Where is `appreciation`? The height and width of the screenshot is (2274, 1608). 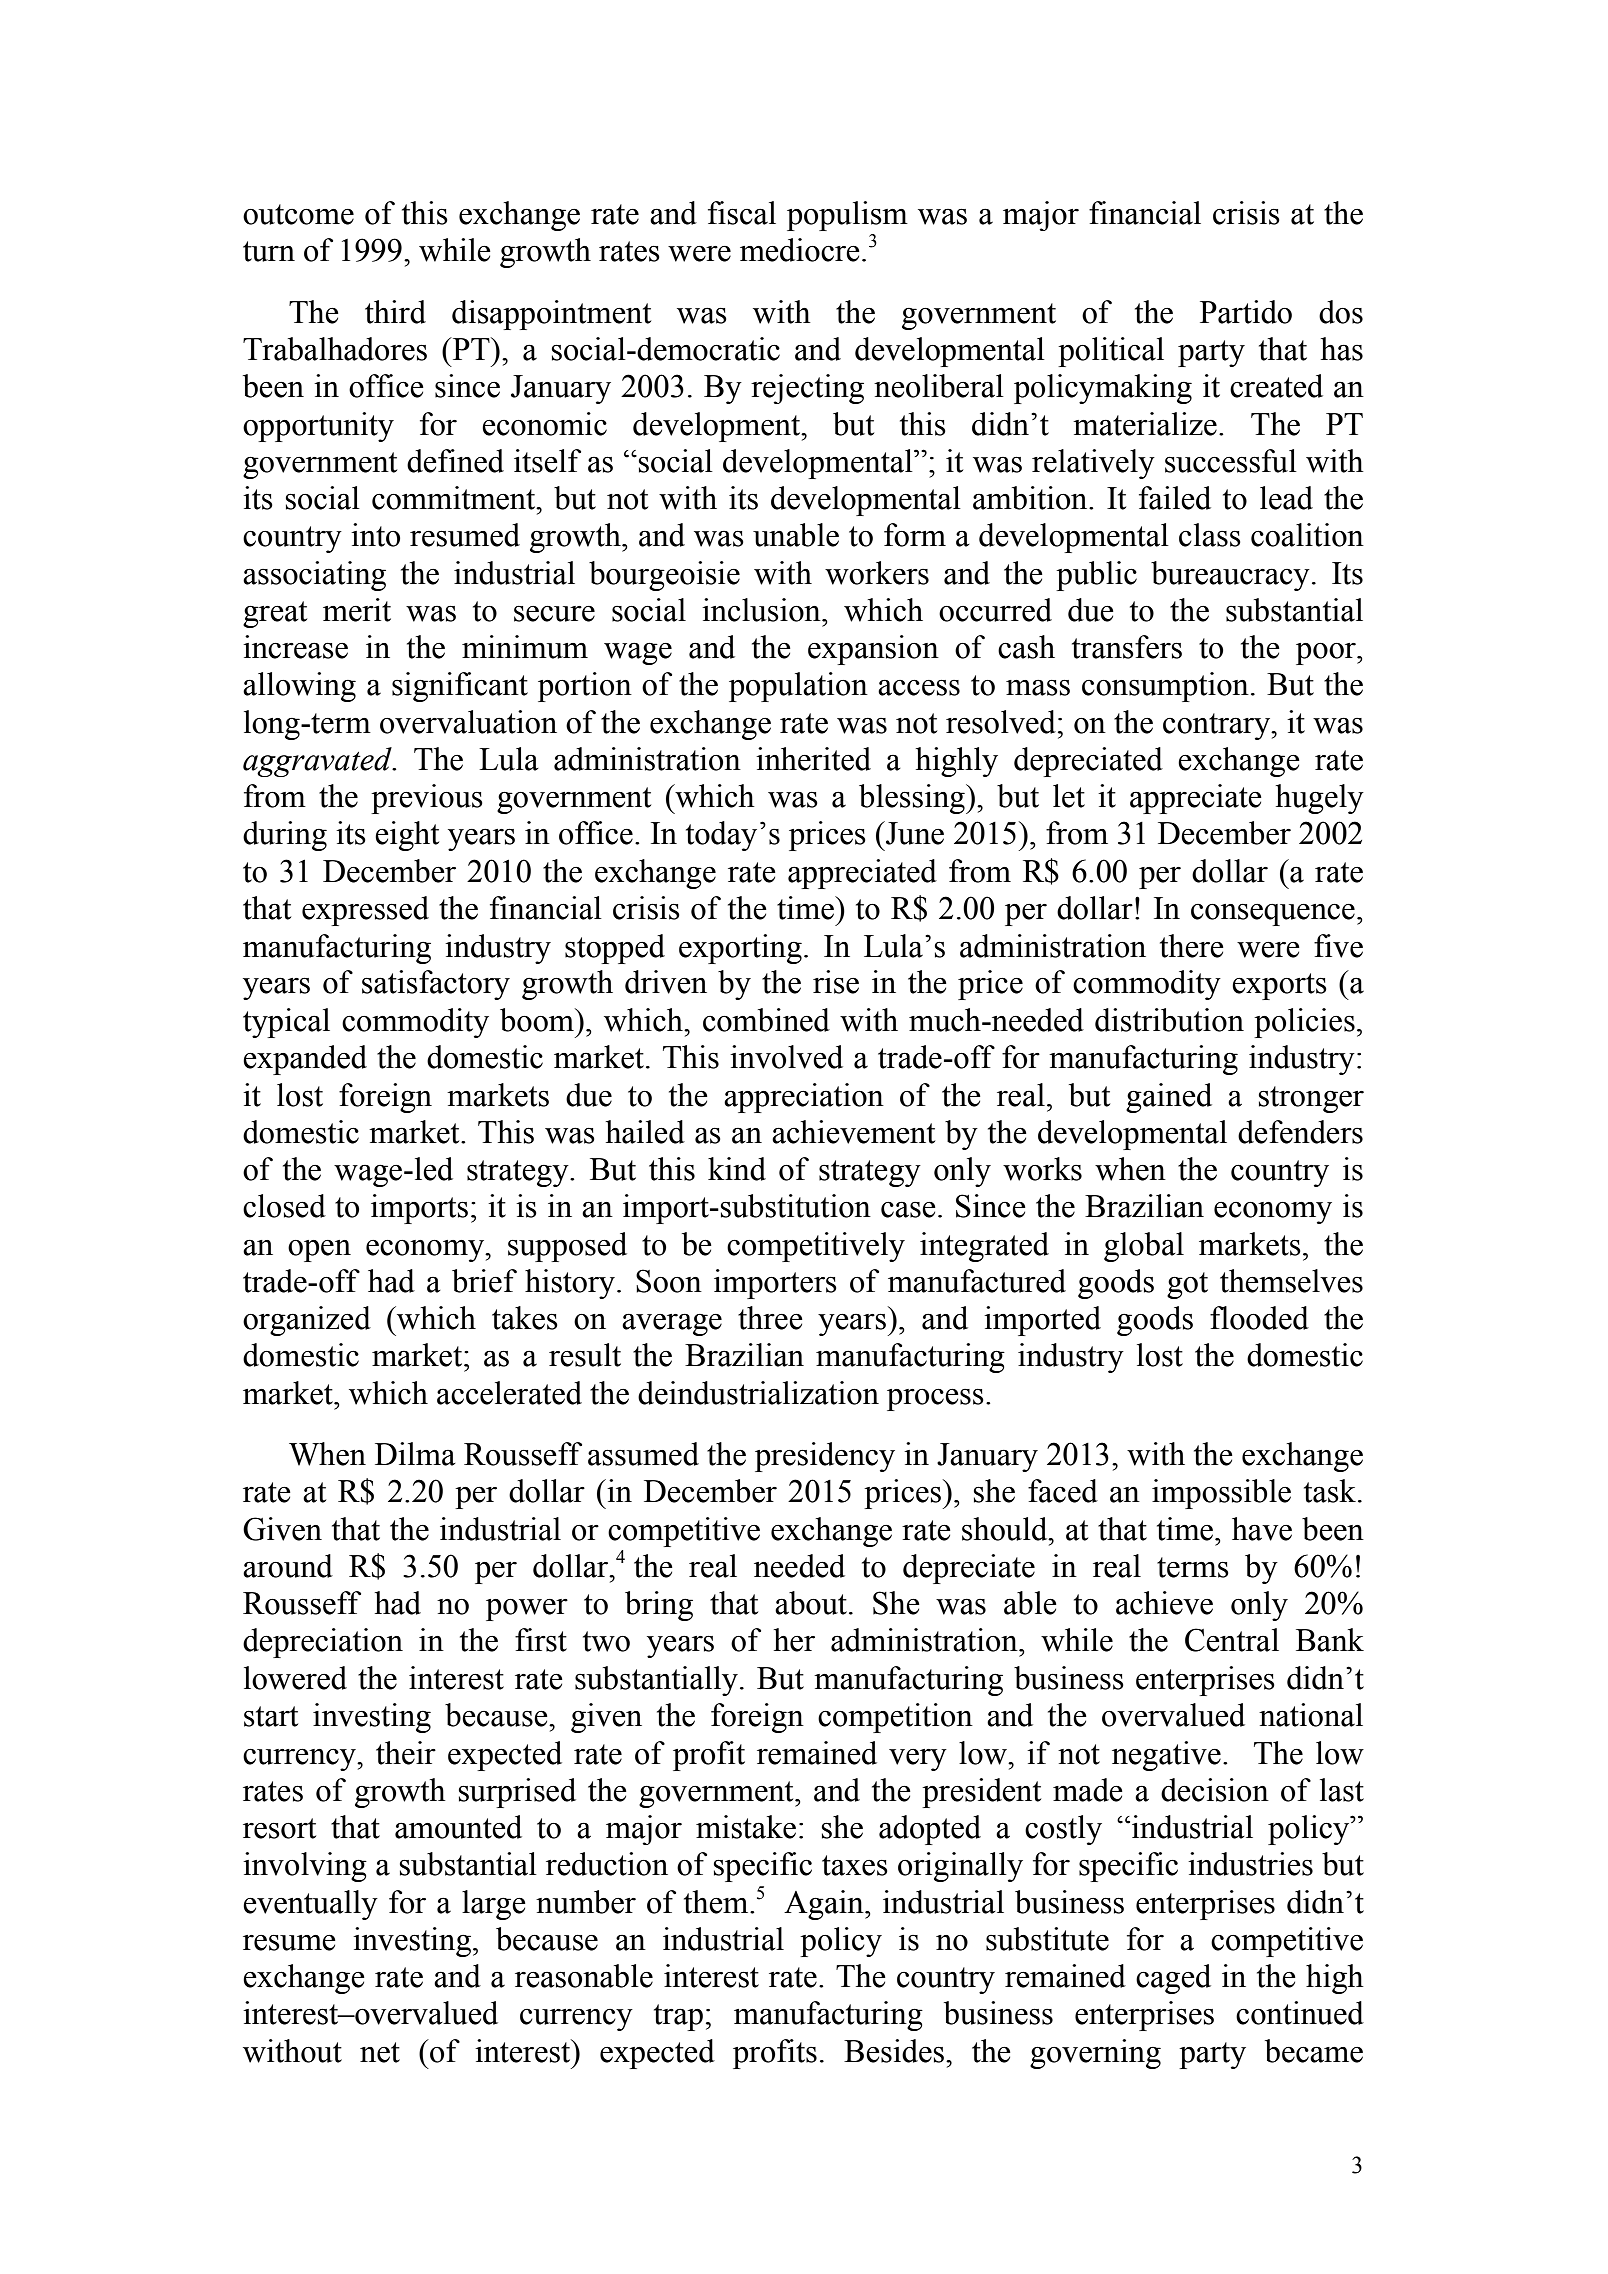 appreciation is located at coordinates (804, 1098).
